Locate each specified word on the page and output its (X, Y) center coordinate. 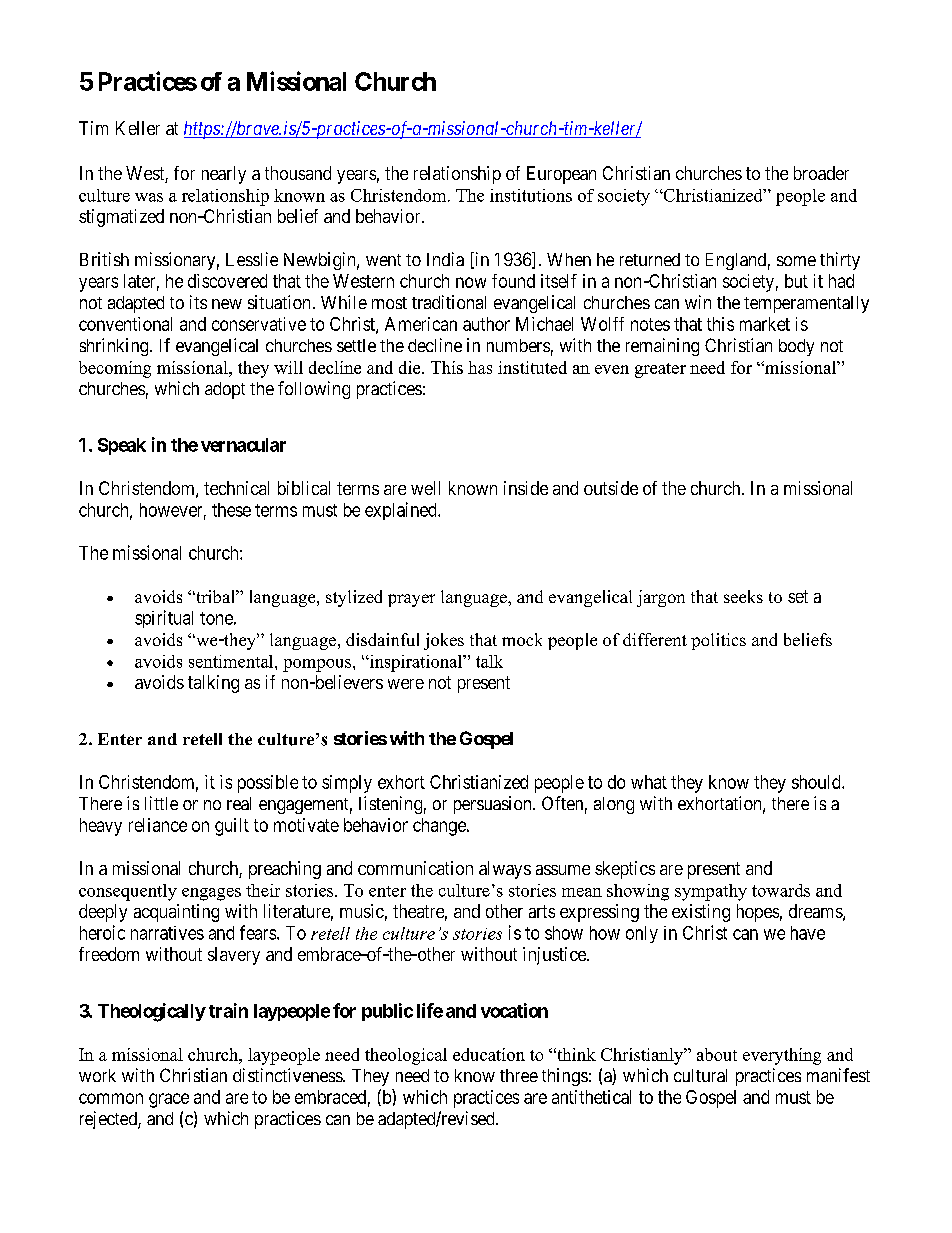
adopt (225, 390)
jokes (444, 641)
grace (169, 1100)
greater (660, 370)
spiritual (164, 619)
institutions (531, 195)
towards (781, 890)
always (505, 870)
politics (718, 641)
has (480, 367)
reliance (158, 825)
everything (782, 1056)
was (149, 197)
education (489, 1054)
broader (821, 173)
